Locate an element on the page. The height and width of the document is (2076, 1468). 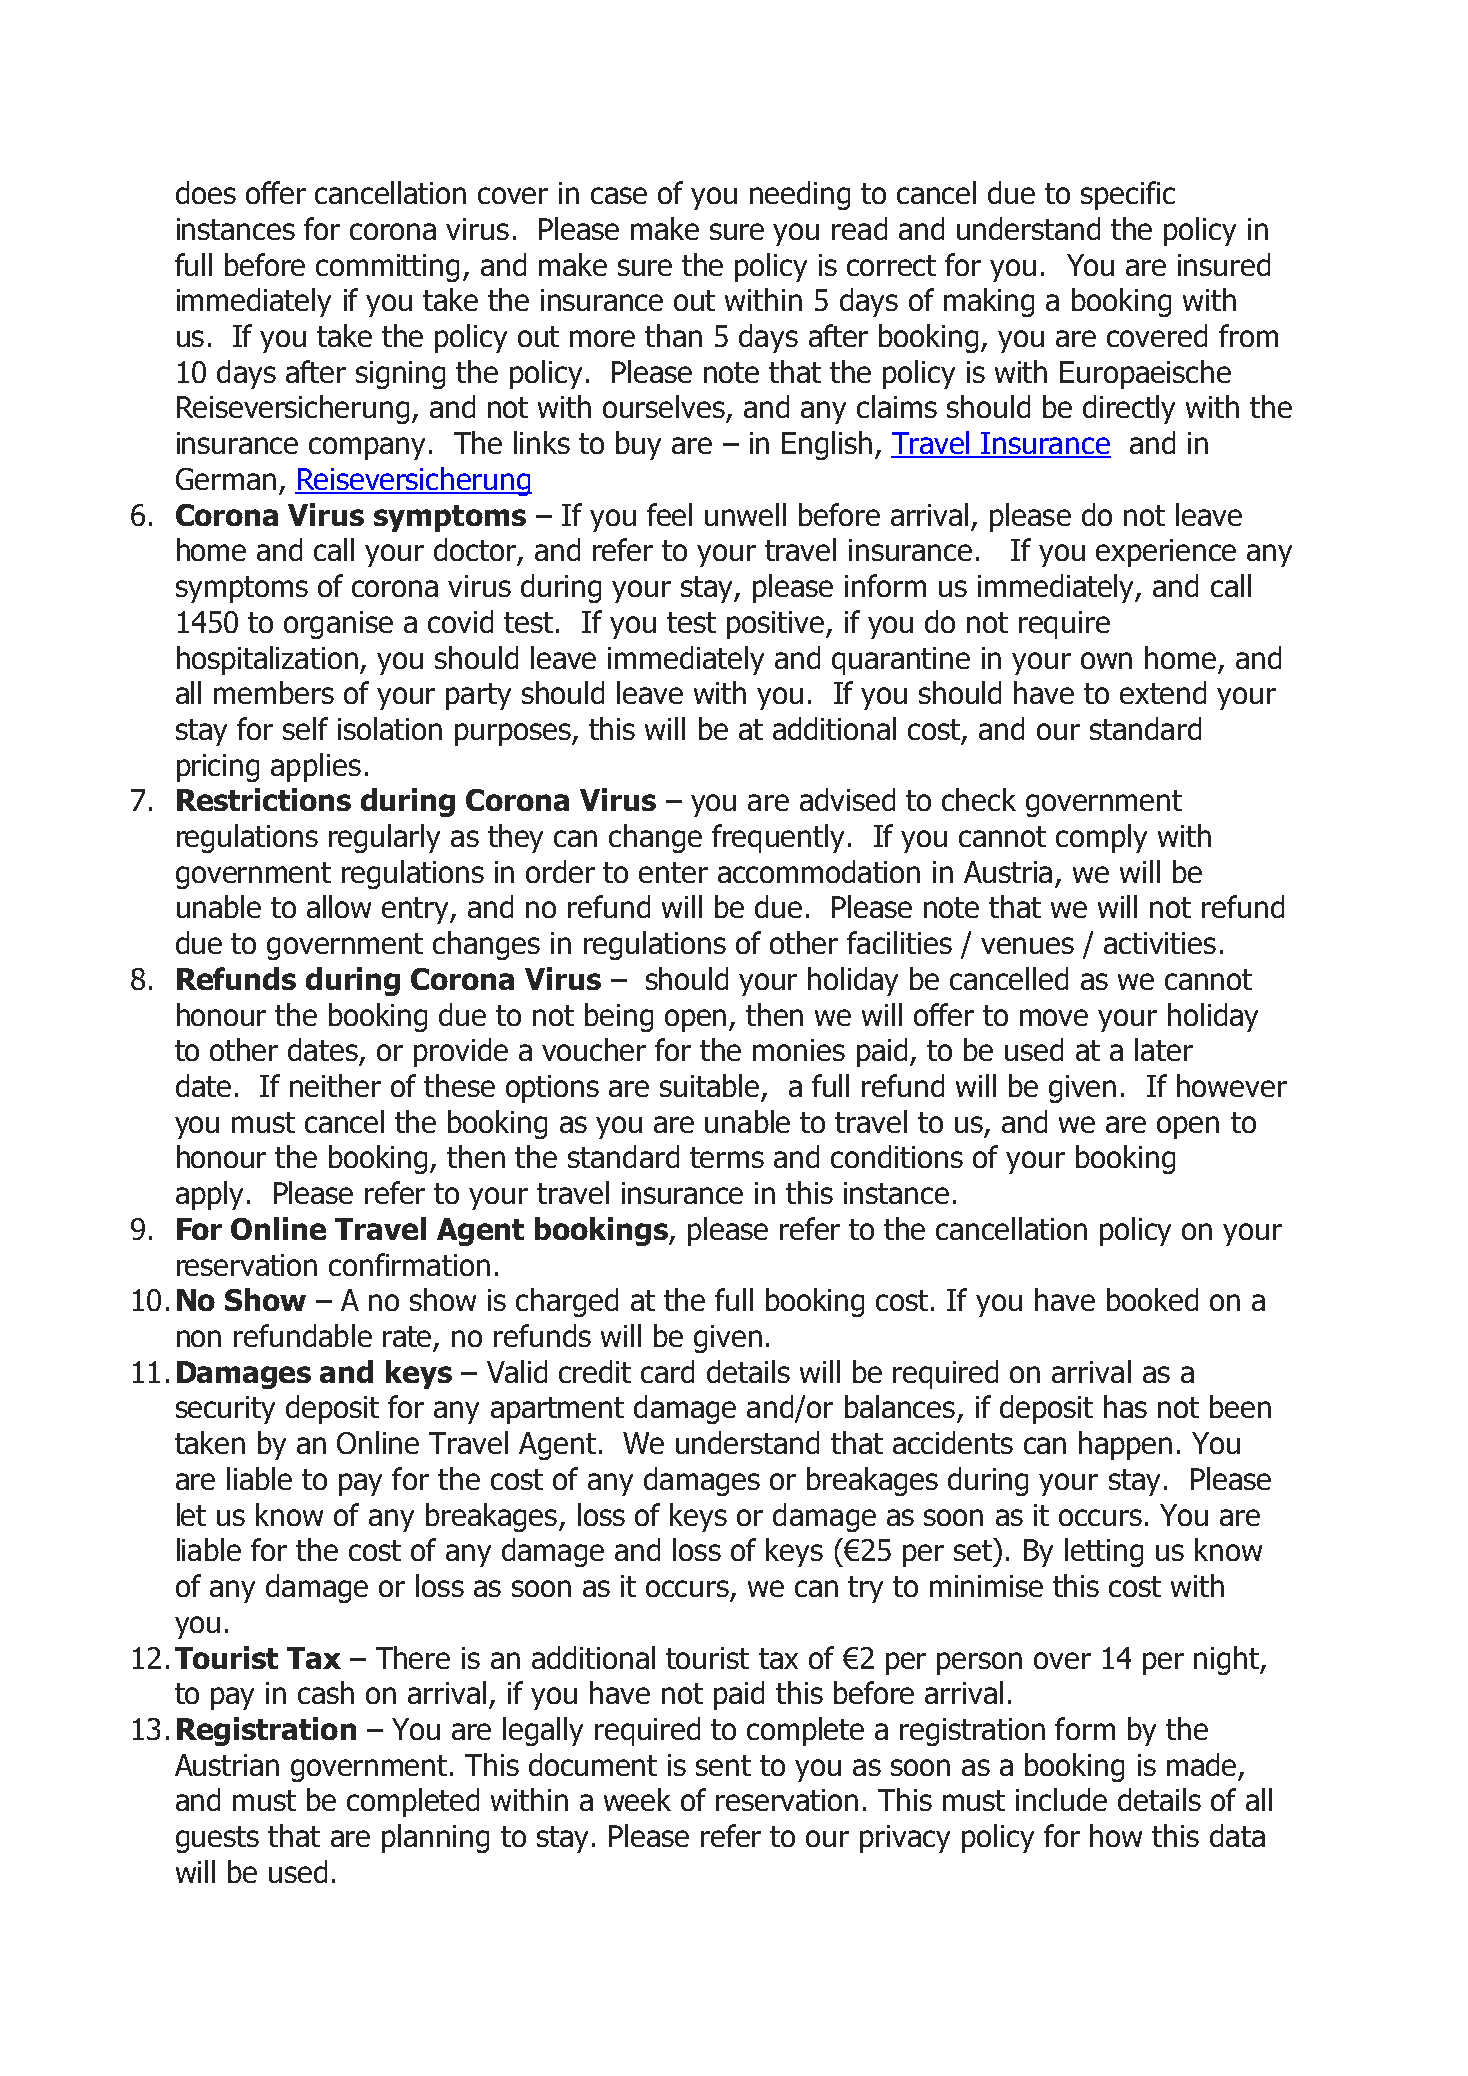
card is located at coordinates (667, 1371).
